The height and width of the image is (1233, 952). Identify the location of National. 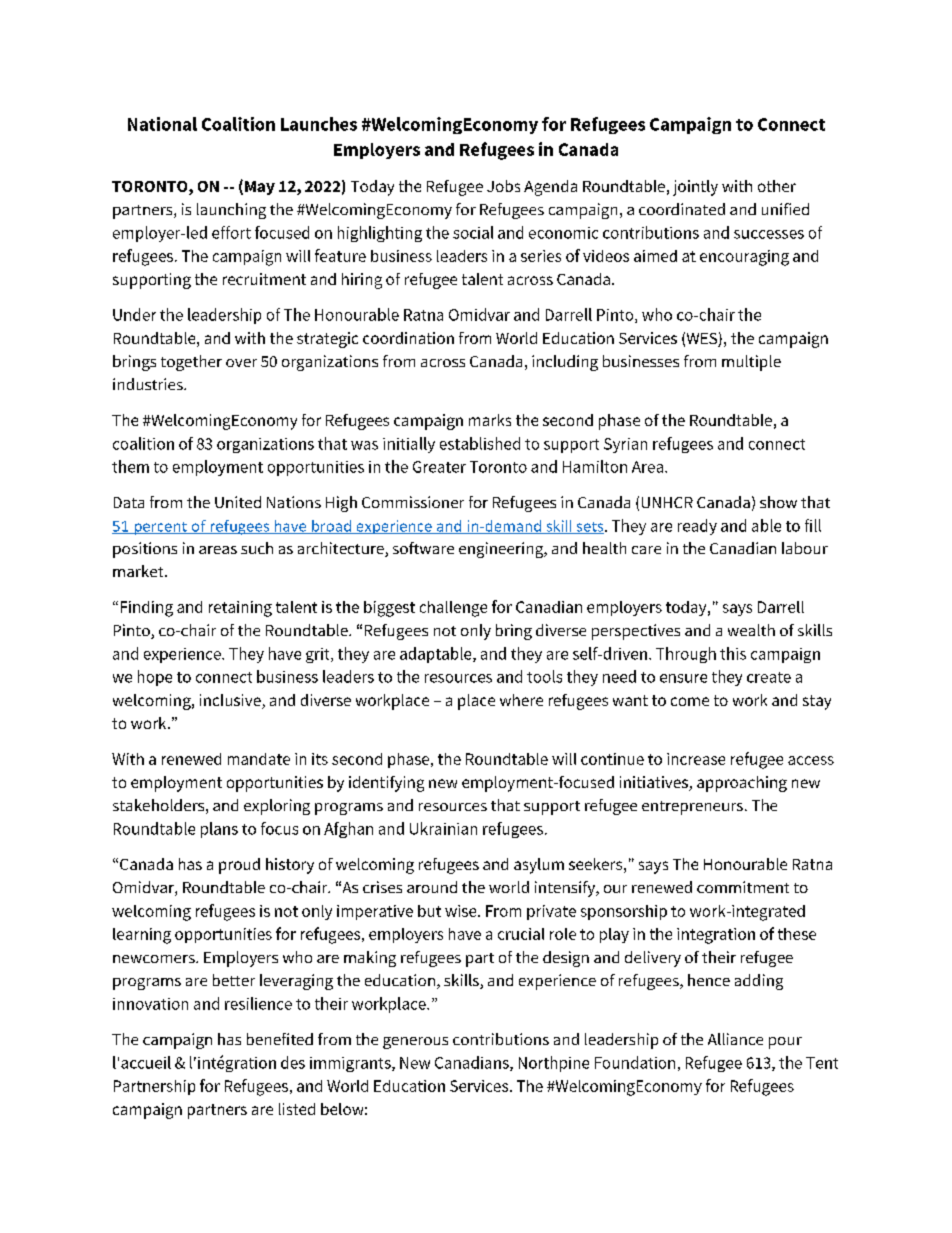
(162, 124).
